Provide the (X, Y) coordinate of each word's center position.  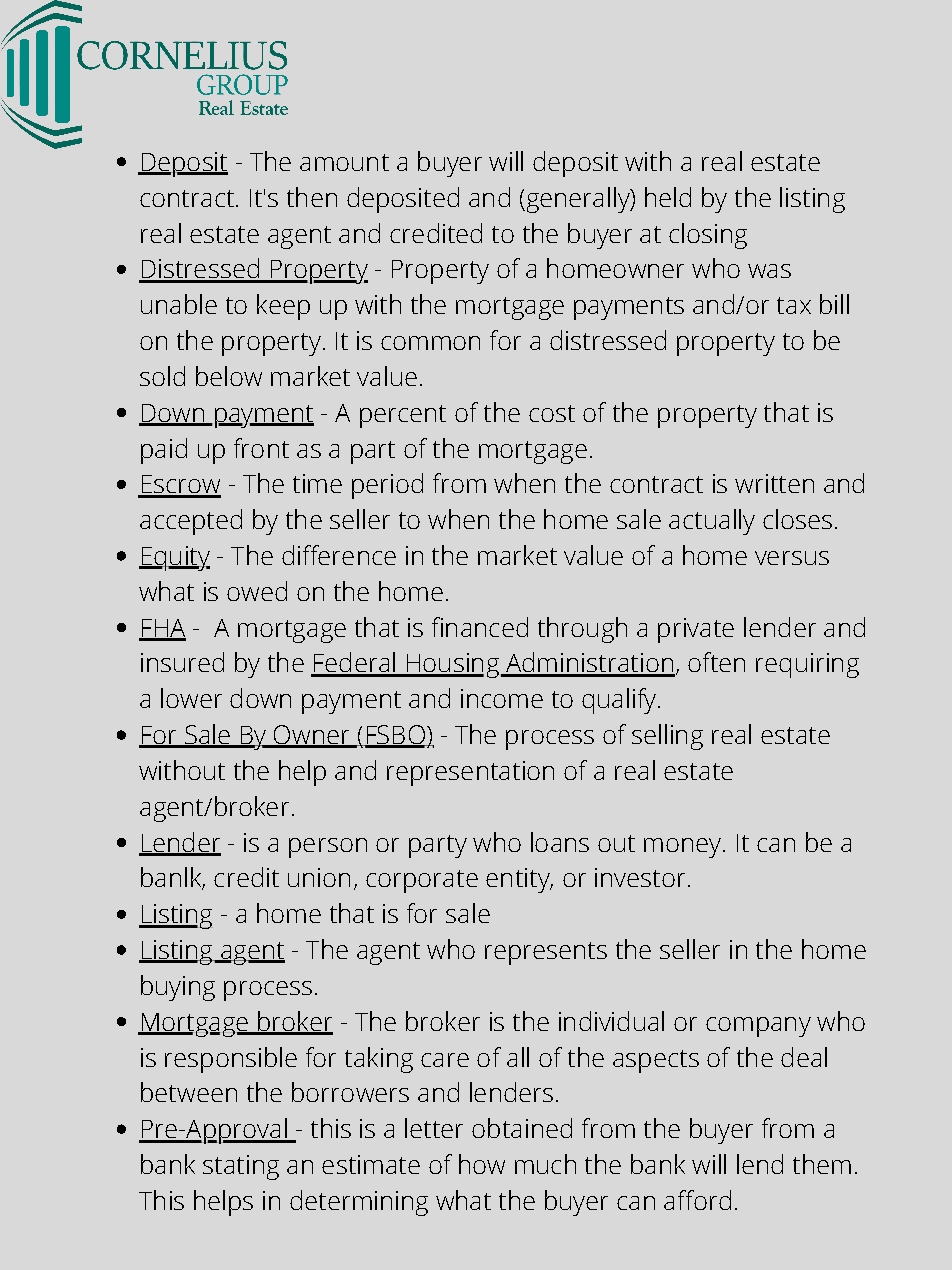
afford (697, 1200)
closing (708, 236)
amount (344, 162)
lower (191, 698)
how (482, 1164)
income (502, 698)
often (716, 662)
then (312, 197)
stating (241, 1167)
